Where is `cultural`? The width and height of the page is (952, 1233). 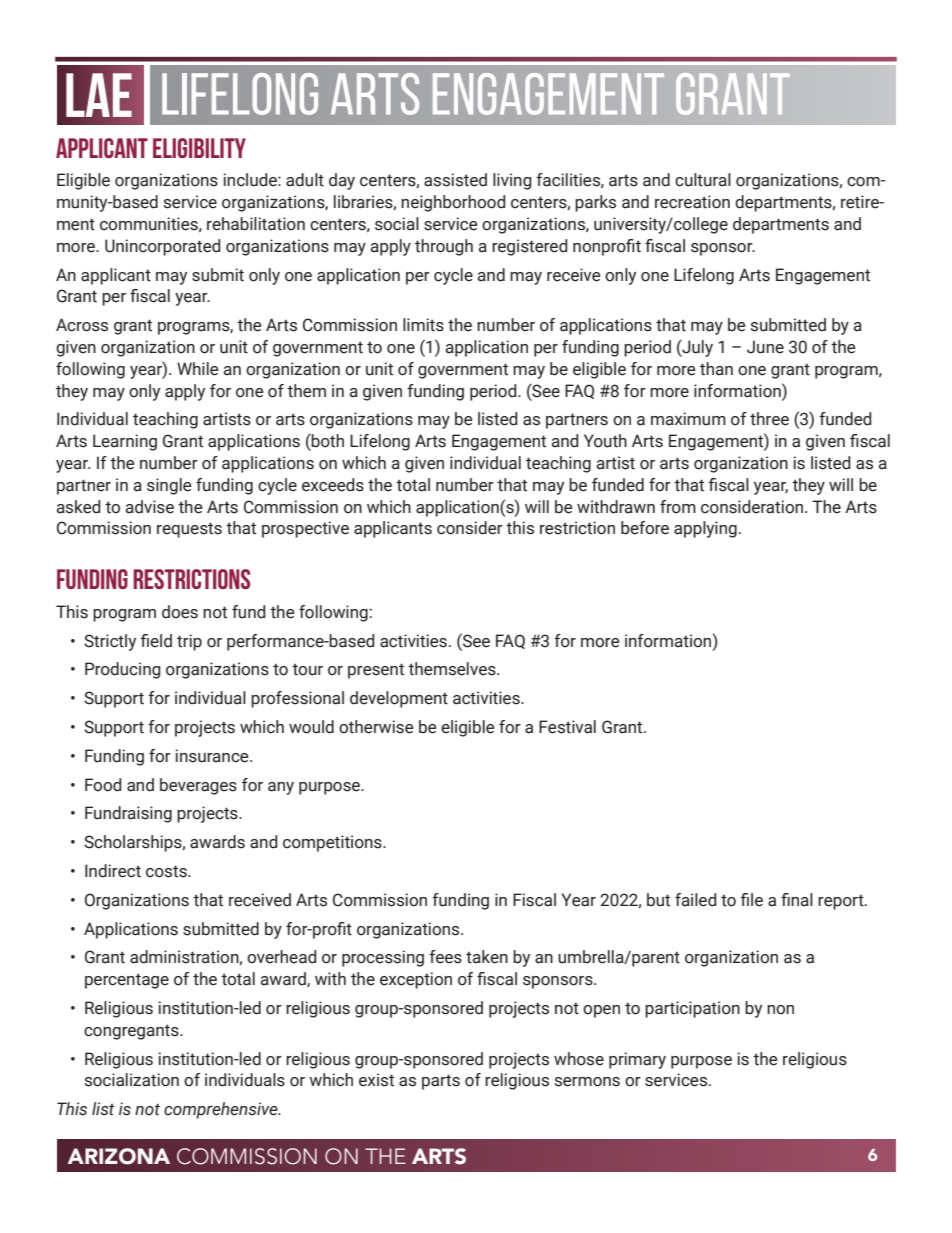
cultural is located at coordinates (703, 180).
